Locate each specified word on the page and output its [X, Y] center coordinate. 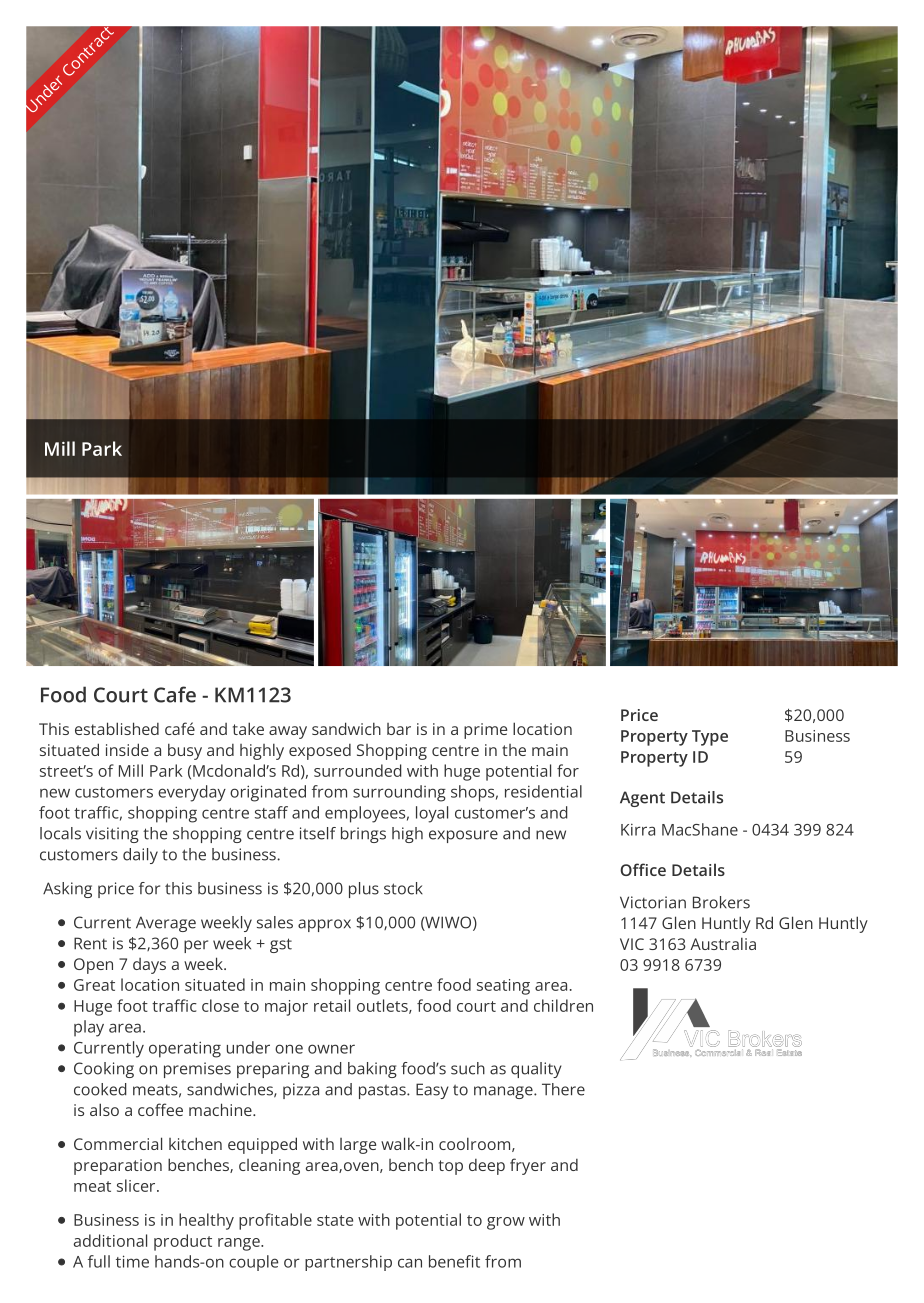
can [410, 1263]
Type [710, 738]
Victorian [653, 902]
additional [110, 1240]
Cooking [104, 1070]
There [563, 1089]
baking [372, 1070]
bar [399, 729]
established [117, 728]
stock [403, 888]
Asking [67, 890]
